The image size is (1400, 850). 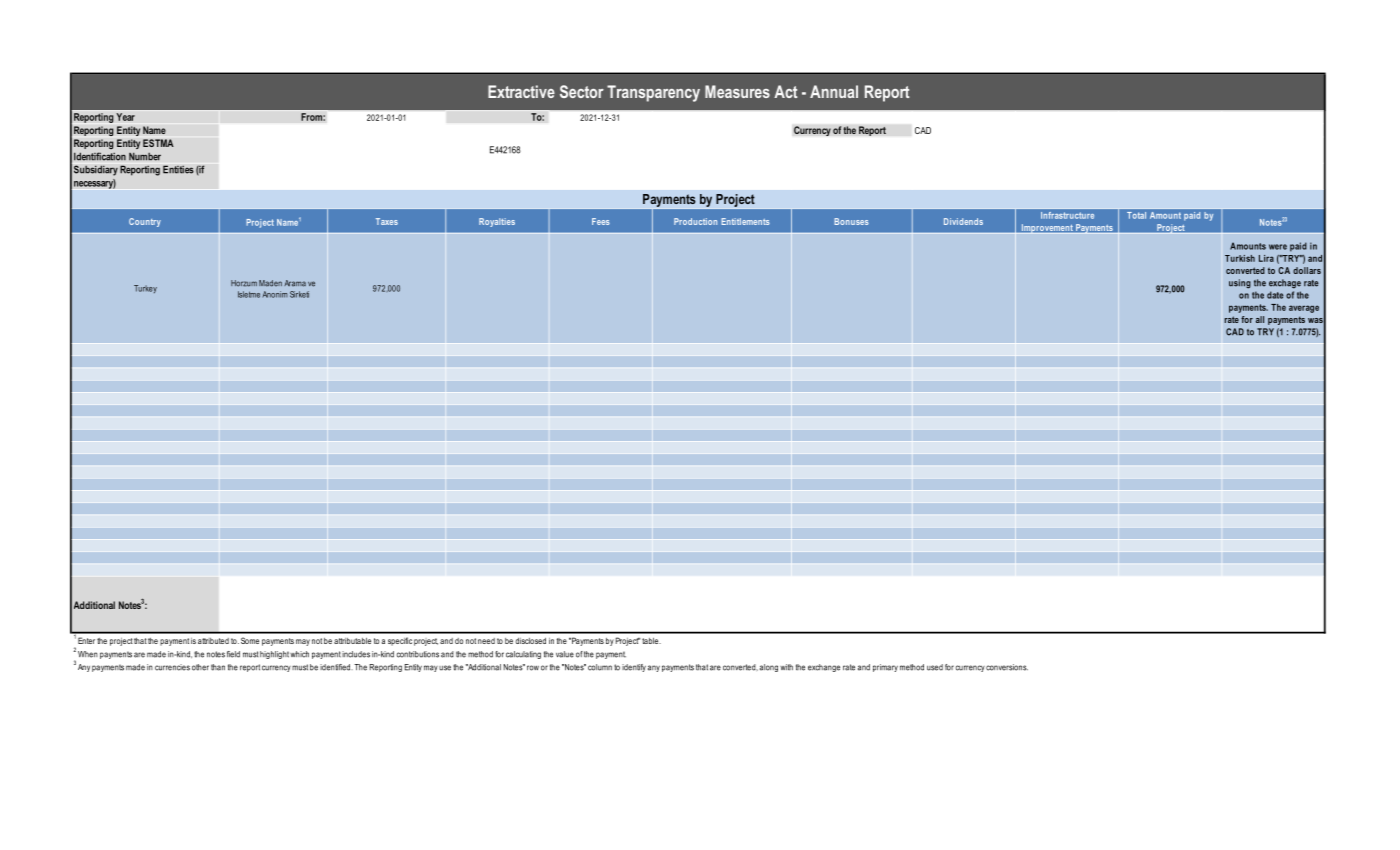 What do you see at coordinates (1007, 667) in the document?
I see `conversions` at bounding box center [1007, 667].
